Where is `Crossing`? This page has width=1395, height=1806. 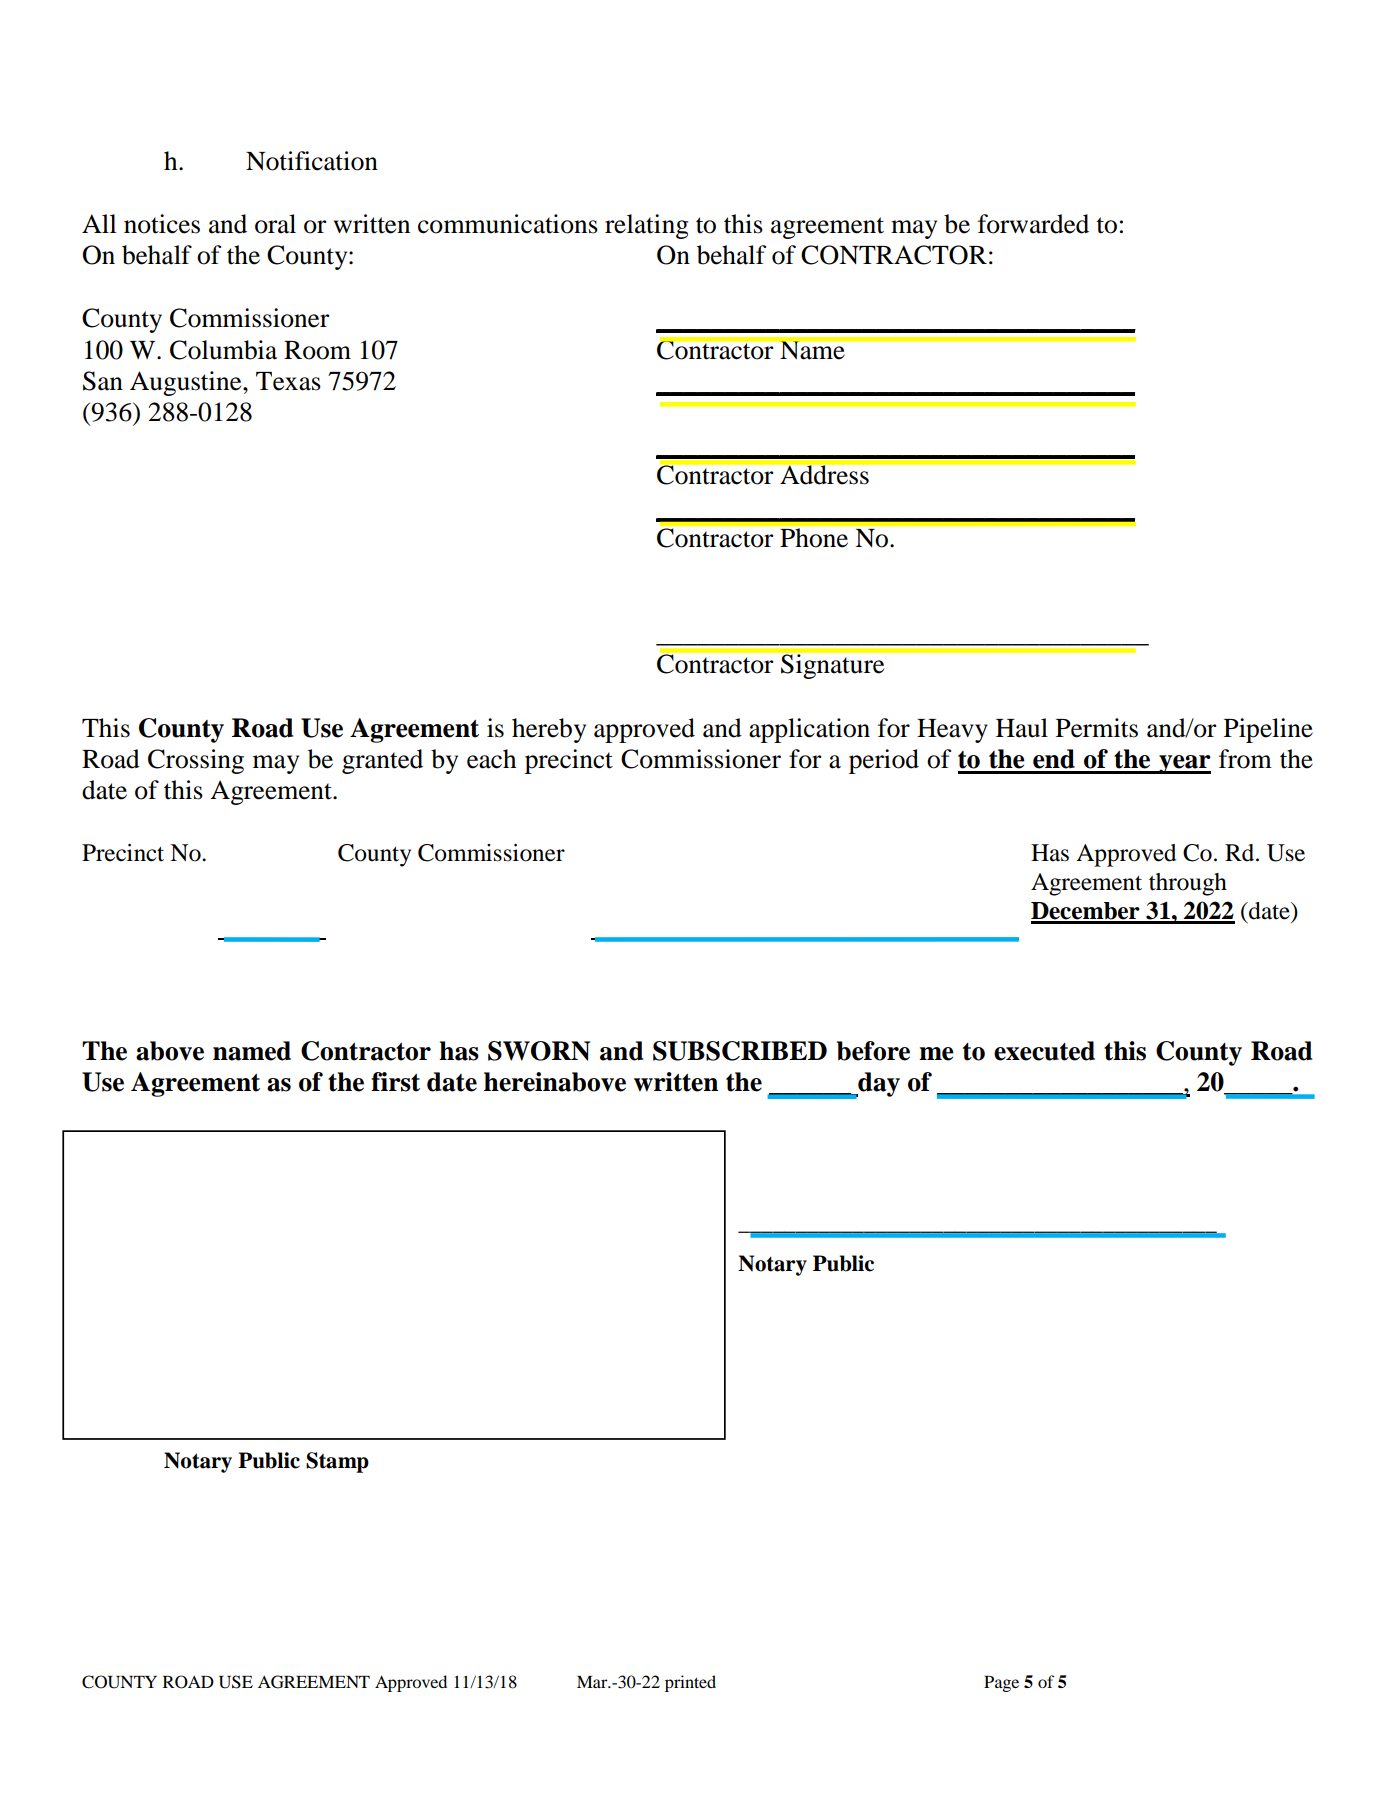 Crossing is located at coordinates (196, 761).
